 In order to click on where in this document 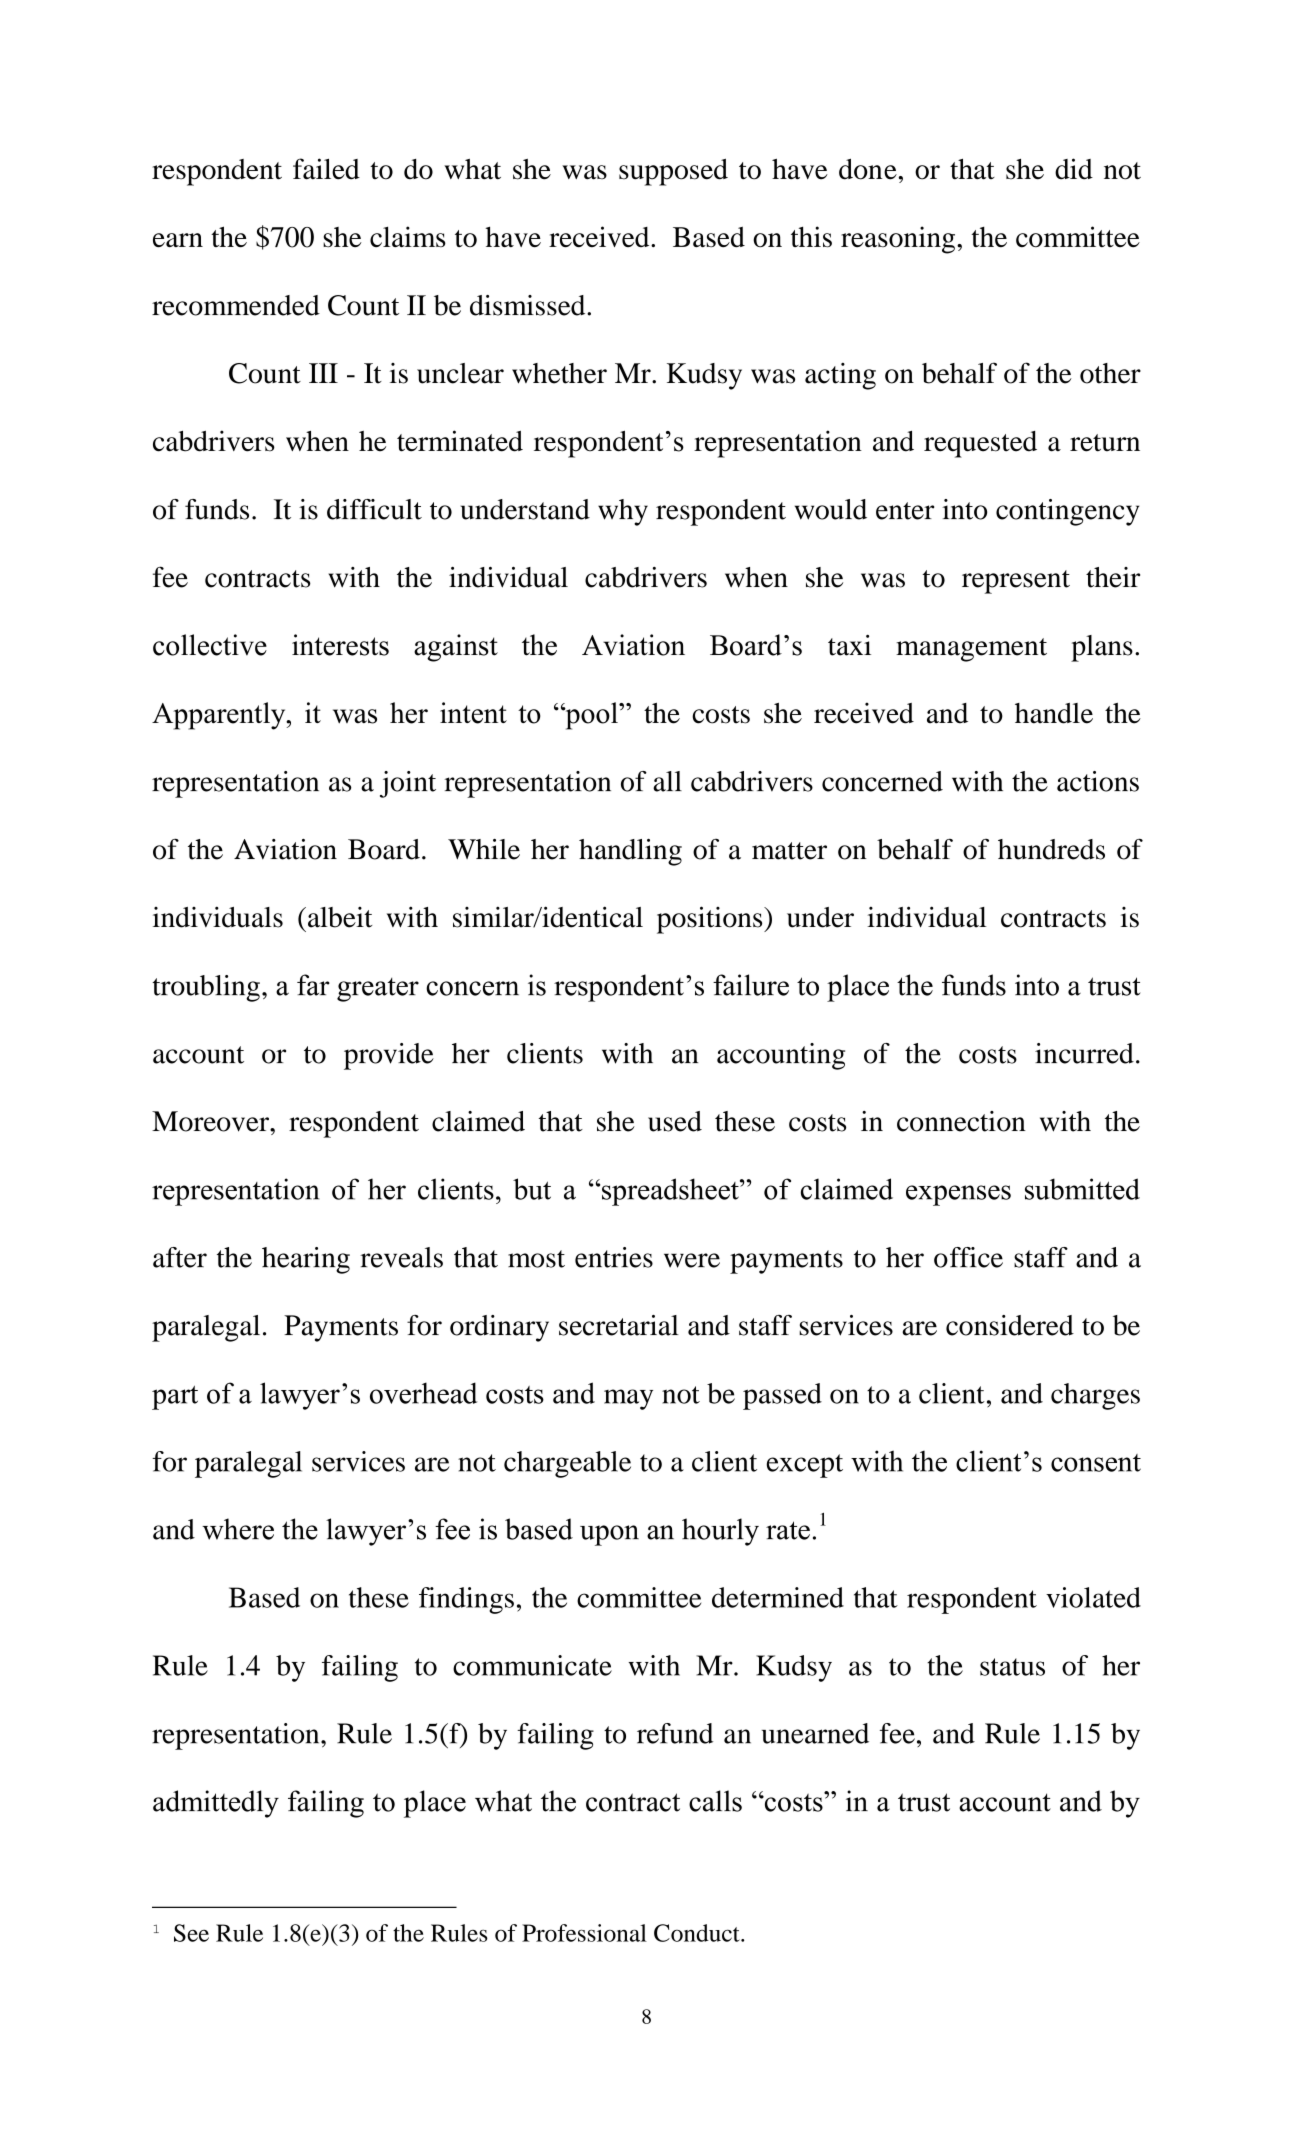, I will do `click(238, 1529)`.
